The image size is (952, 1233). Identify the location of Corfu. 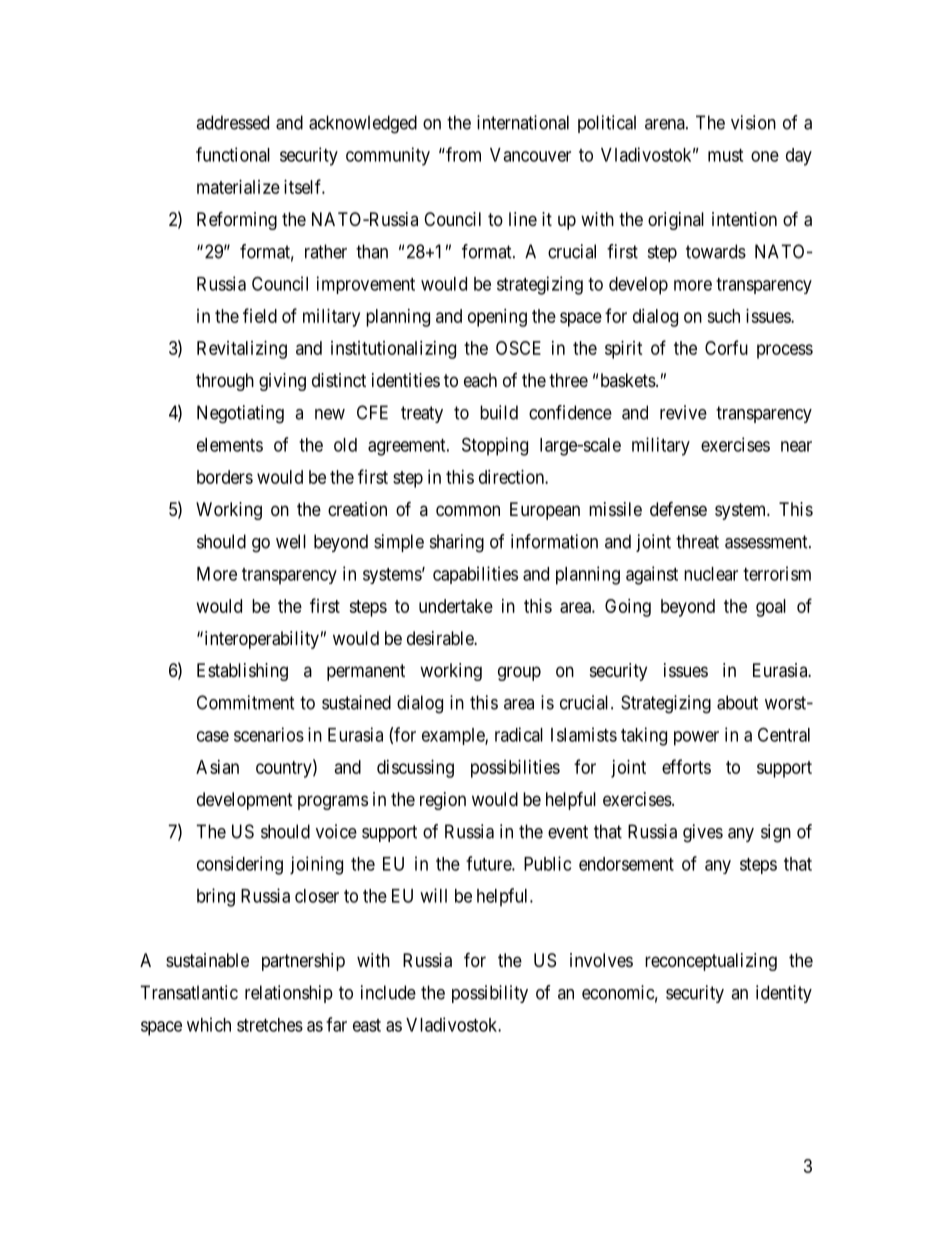
(726, 347).
